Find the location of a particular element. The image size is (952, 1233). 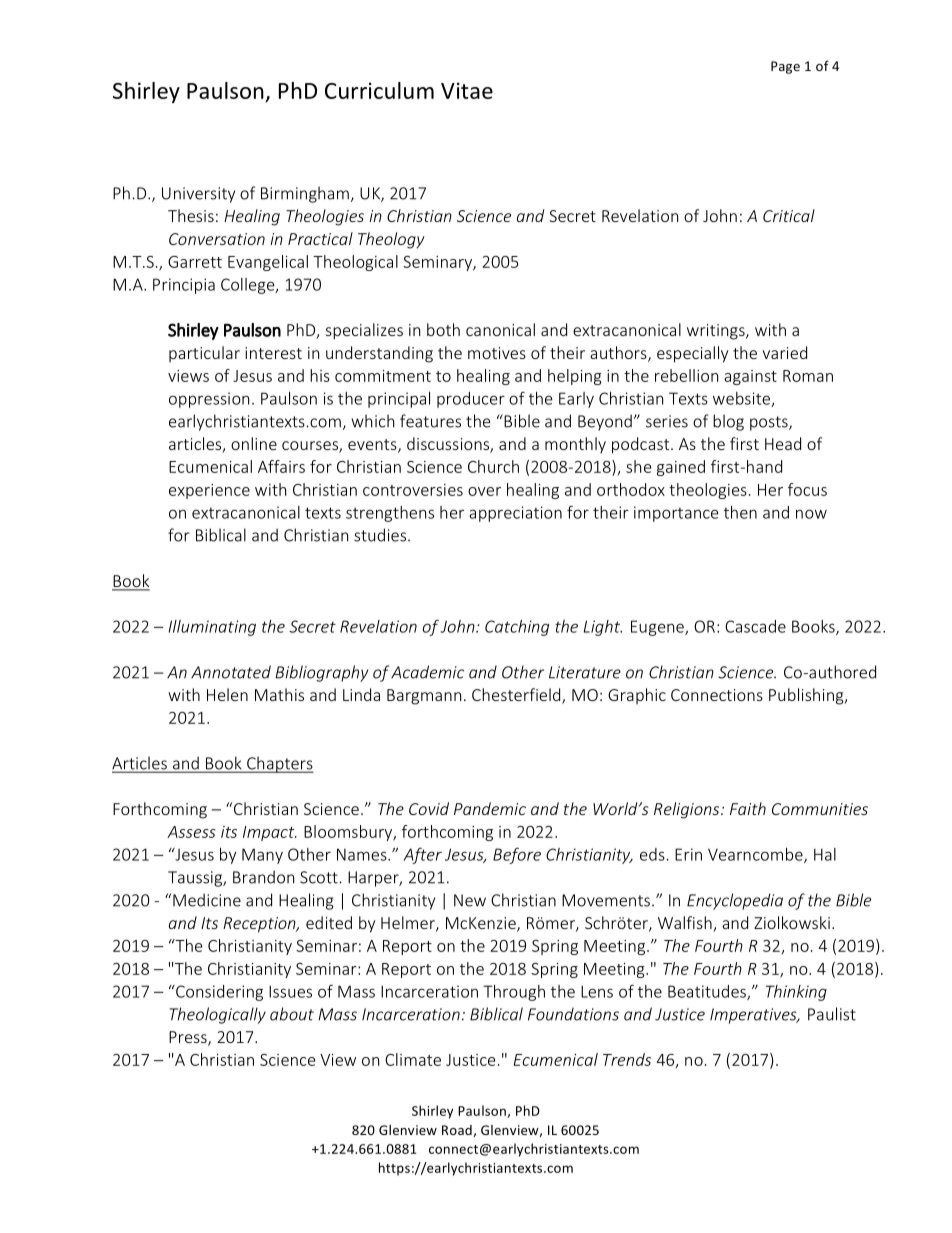

Curriculum is located at coordinates (379, 90).
